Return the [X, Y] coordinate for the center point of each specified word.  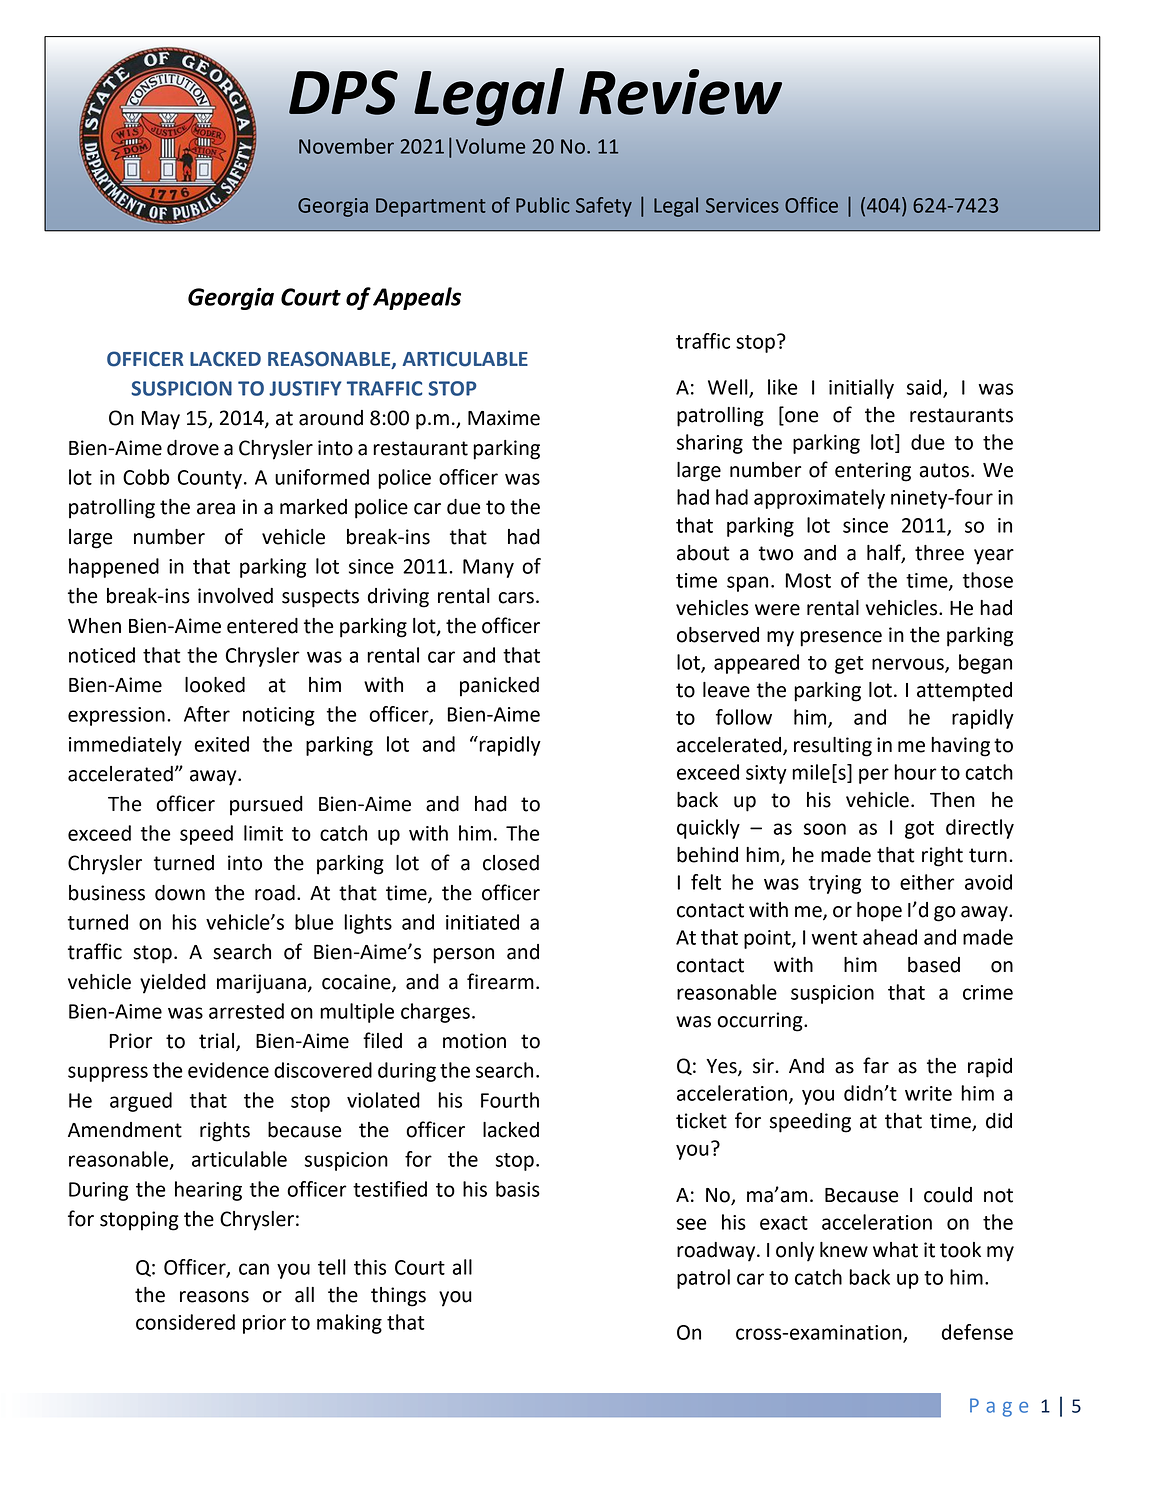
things [398, 1297]
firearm [500, 981]
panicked [499, 687]
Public [543, 205]
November [346, 146]
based [934, 965]
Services [742, 205]
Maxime [504, 418]
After [207, 714]
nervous [909, 665]
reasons [214, 1297]
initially [861, 389]
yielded [173, 984]
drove [193, 448]
